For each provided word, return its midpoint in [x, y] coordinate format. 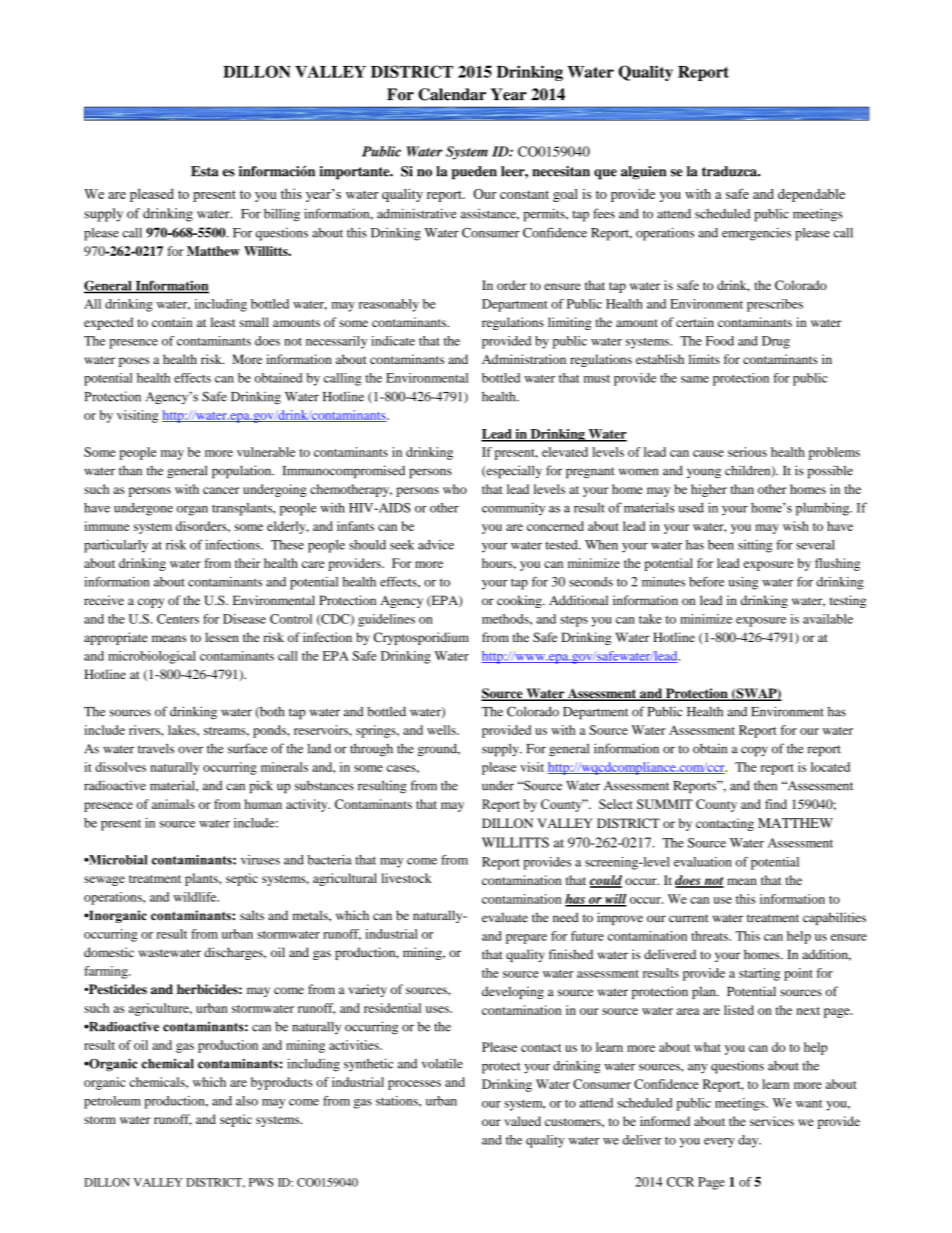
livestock [406, 878]
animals [173, 804]
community [513, 509]
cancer [221, 490]
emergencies [756, 234]
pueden [474, 173]
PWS [261, 1182]
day [749, 1141]
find [776, 804]
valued [522, 1121]
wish [796, 526]
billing [282, 215]
